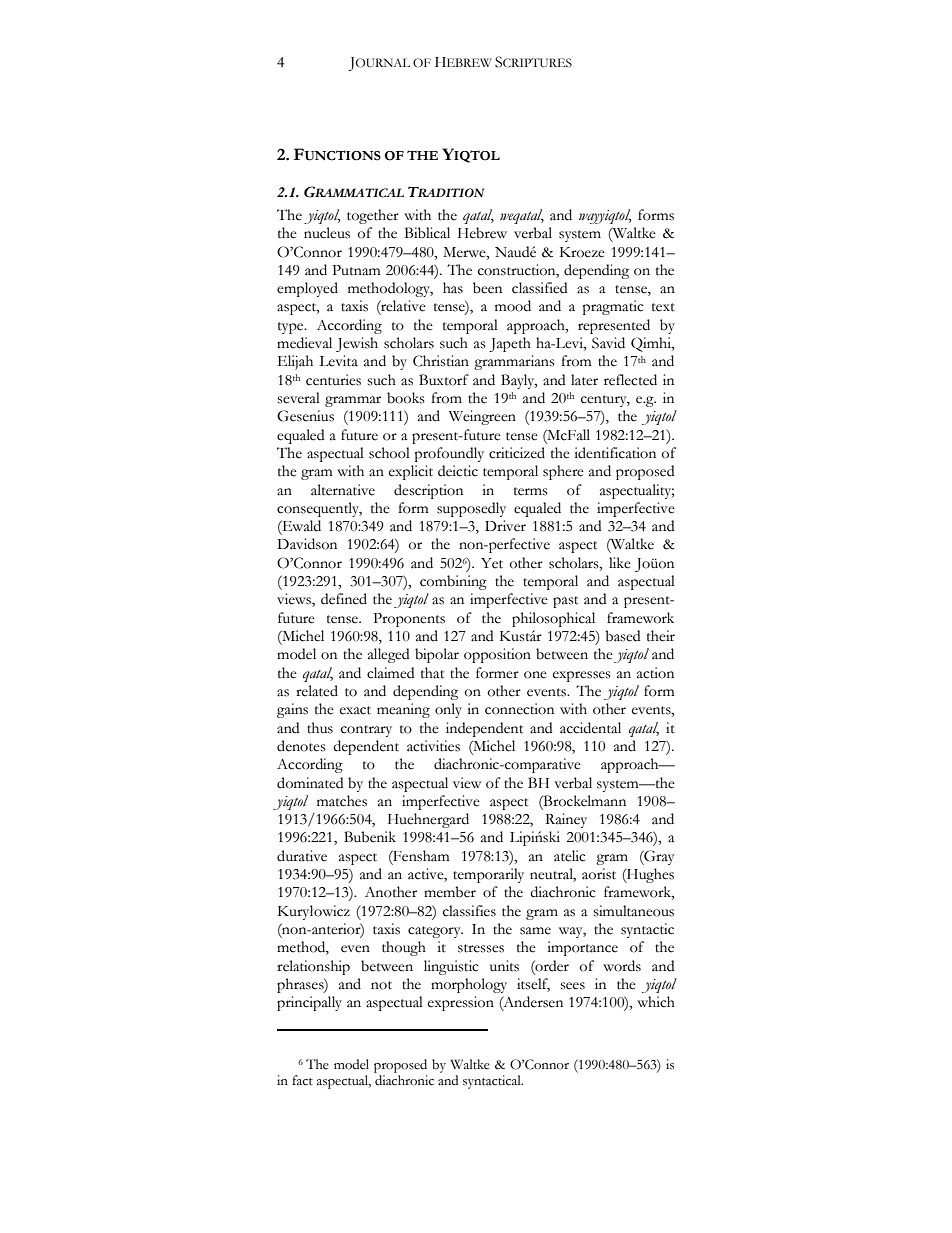 This document has width=952, height=1233. What do you see at coordinates (613, 307) in the document?
I see `pragmatic` at bounding box center [613, 307].
